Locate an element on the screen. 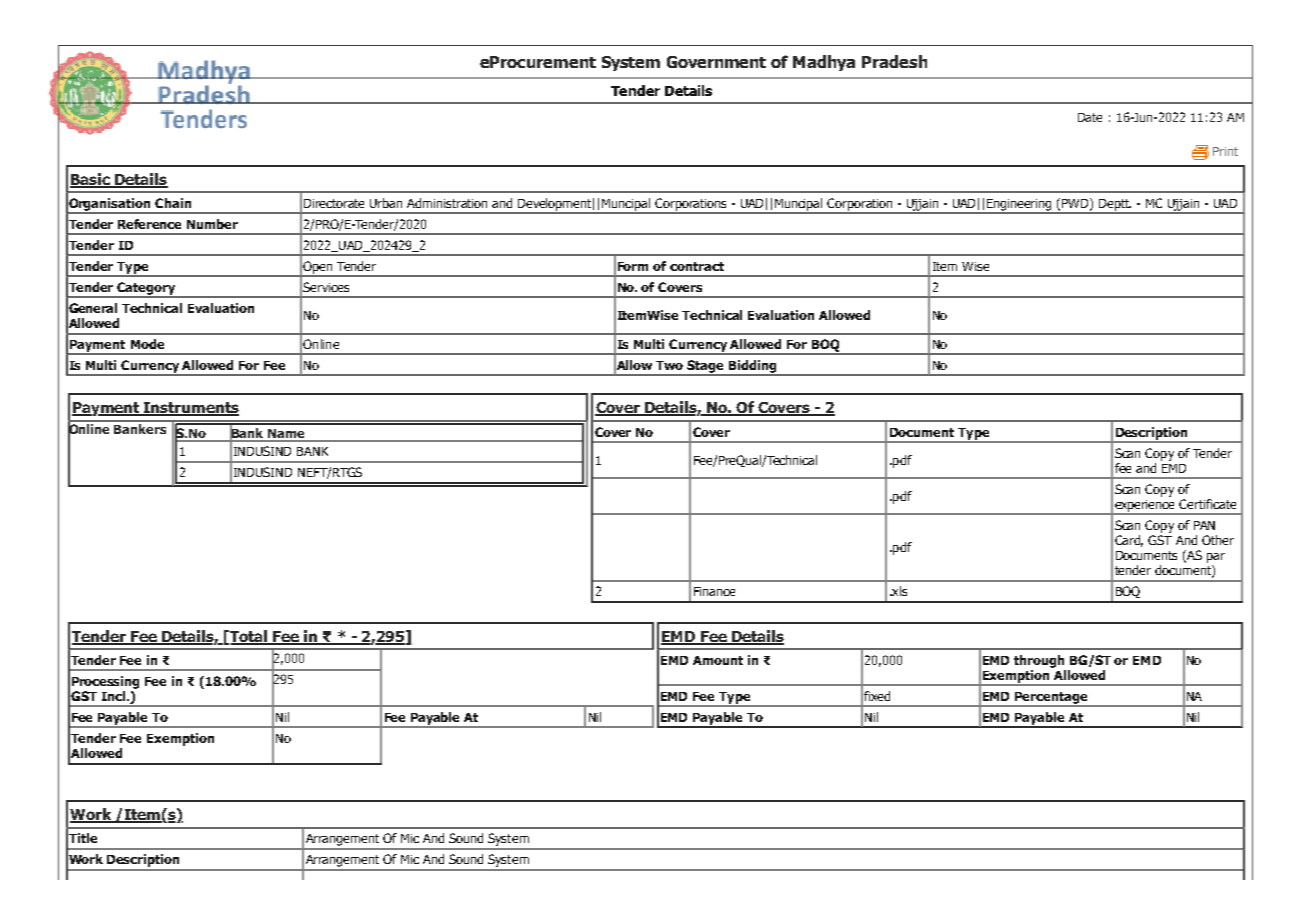 The width and height of the screenshot is (1308, 924). Bidding is located at coordinates (752, 367).
